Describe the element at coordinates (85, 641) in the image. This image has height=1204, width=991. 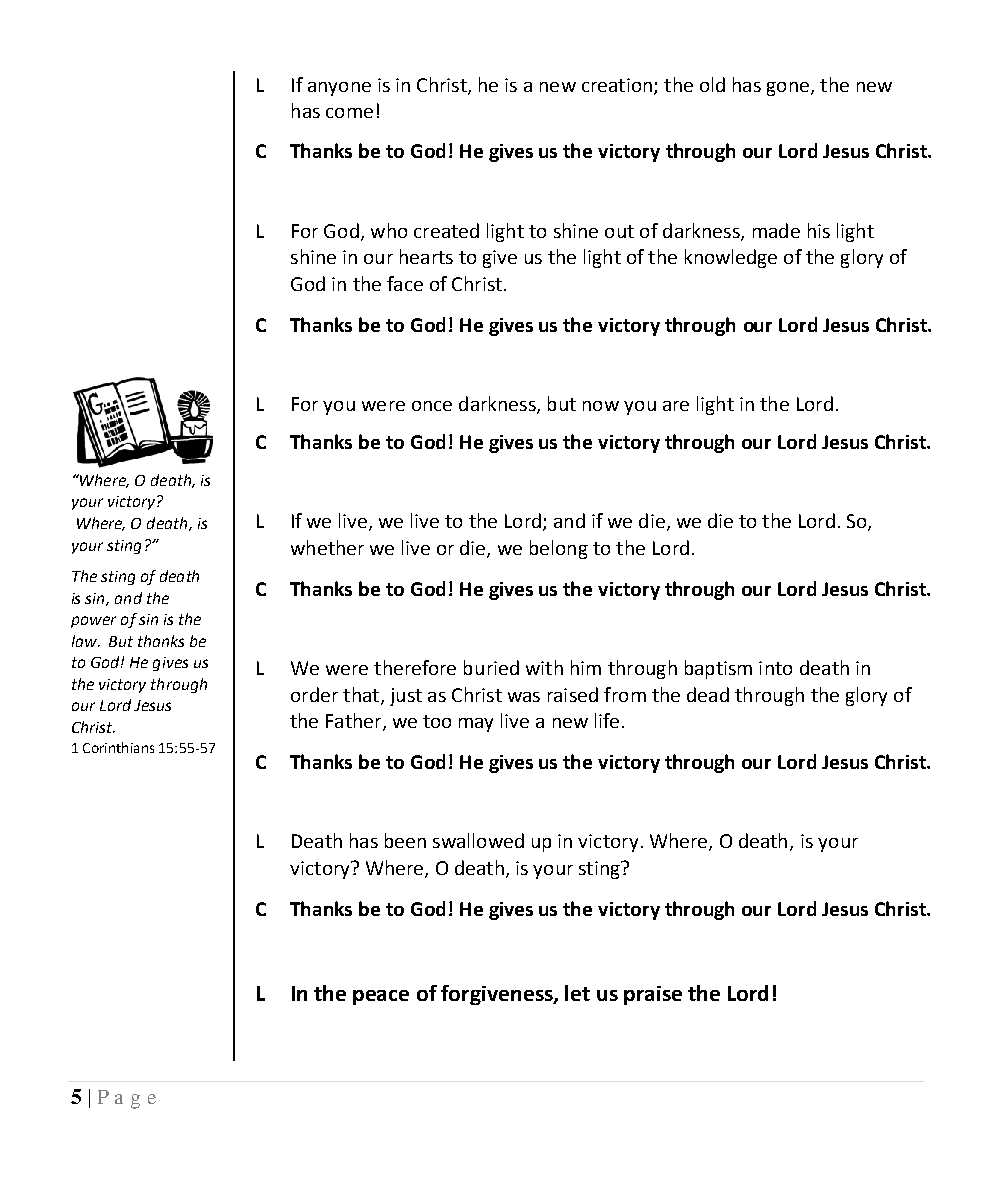
I see `law` at that location.
